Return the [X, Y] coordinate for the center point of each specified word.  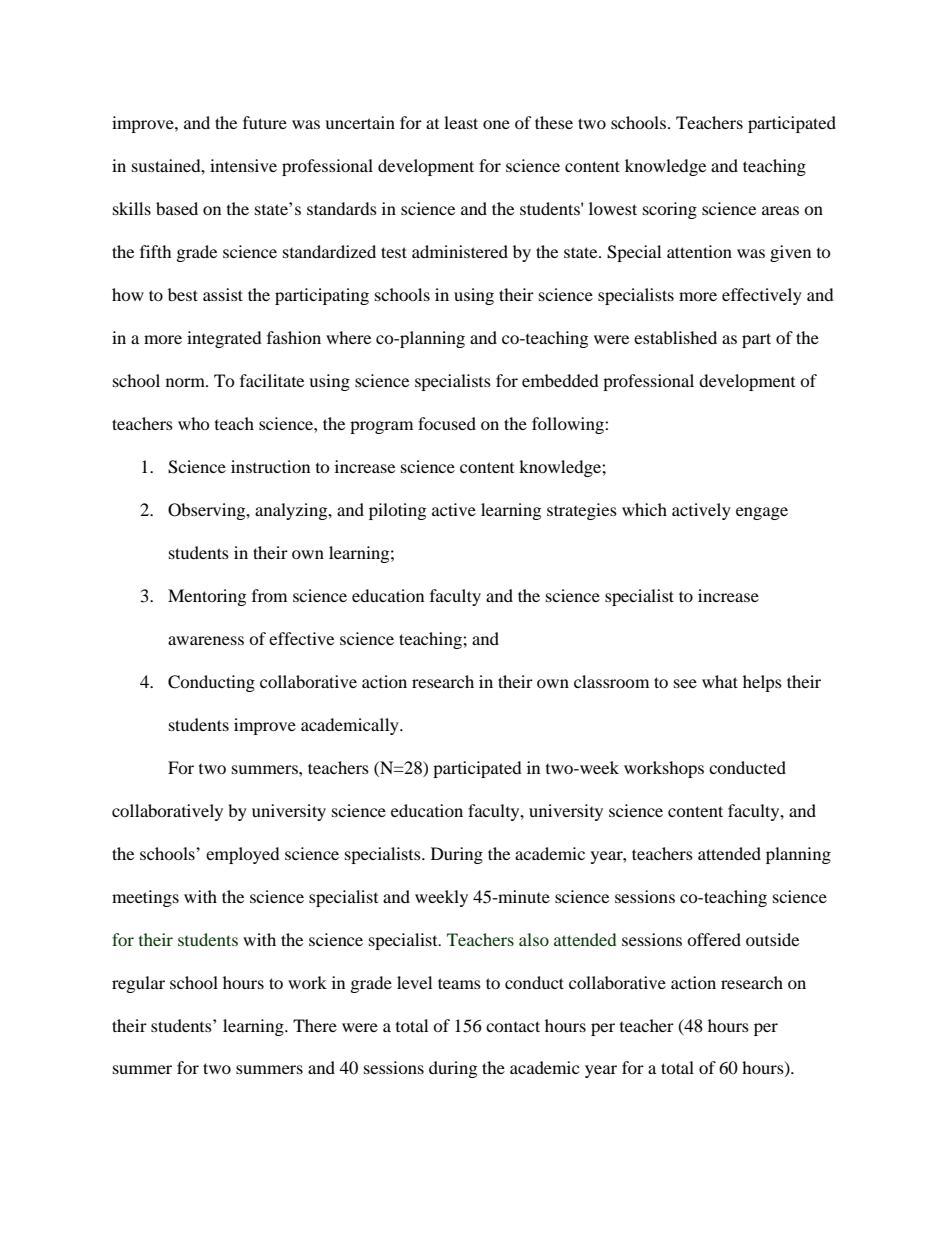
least [461, 122]
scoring [670, 210]
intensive [243, 165]
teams [459, 983]
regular [138, 984]
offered [714, 939]
